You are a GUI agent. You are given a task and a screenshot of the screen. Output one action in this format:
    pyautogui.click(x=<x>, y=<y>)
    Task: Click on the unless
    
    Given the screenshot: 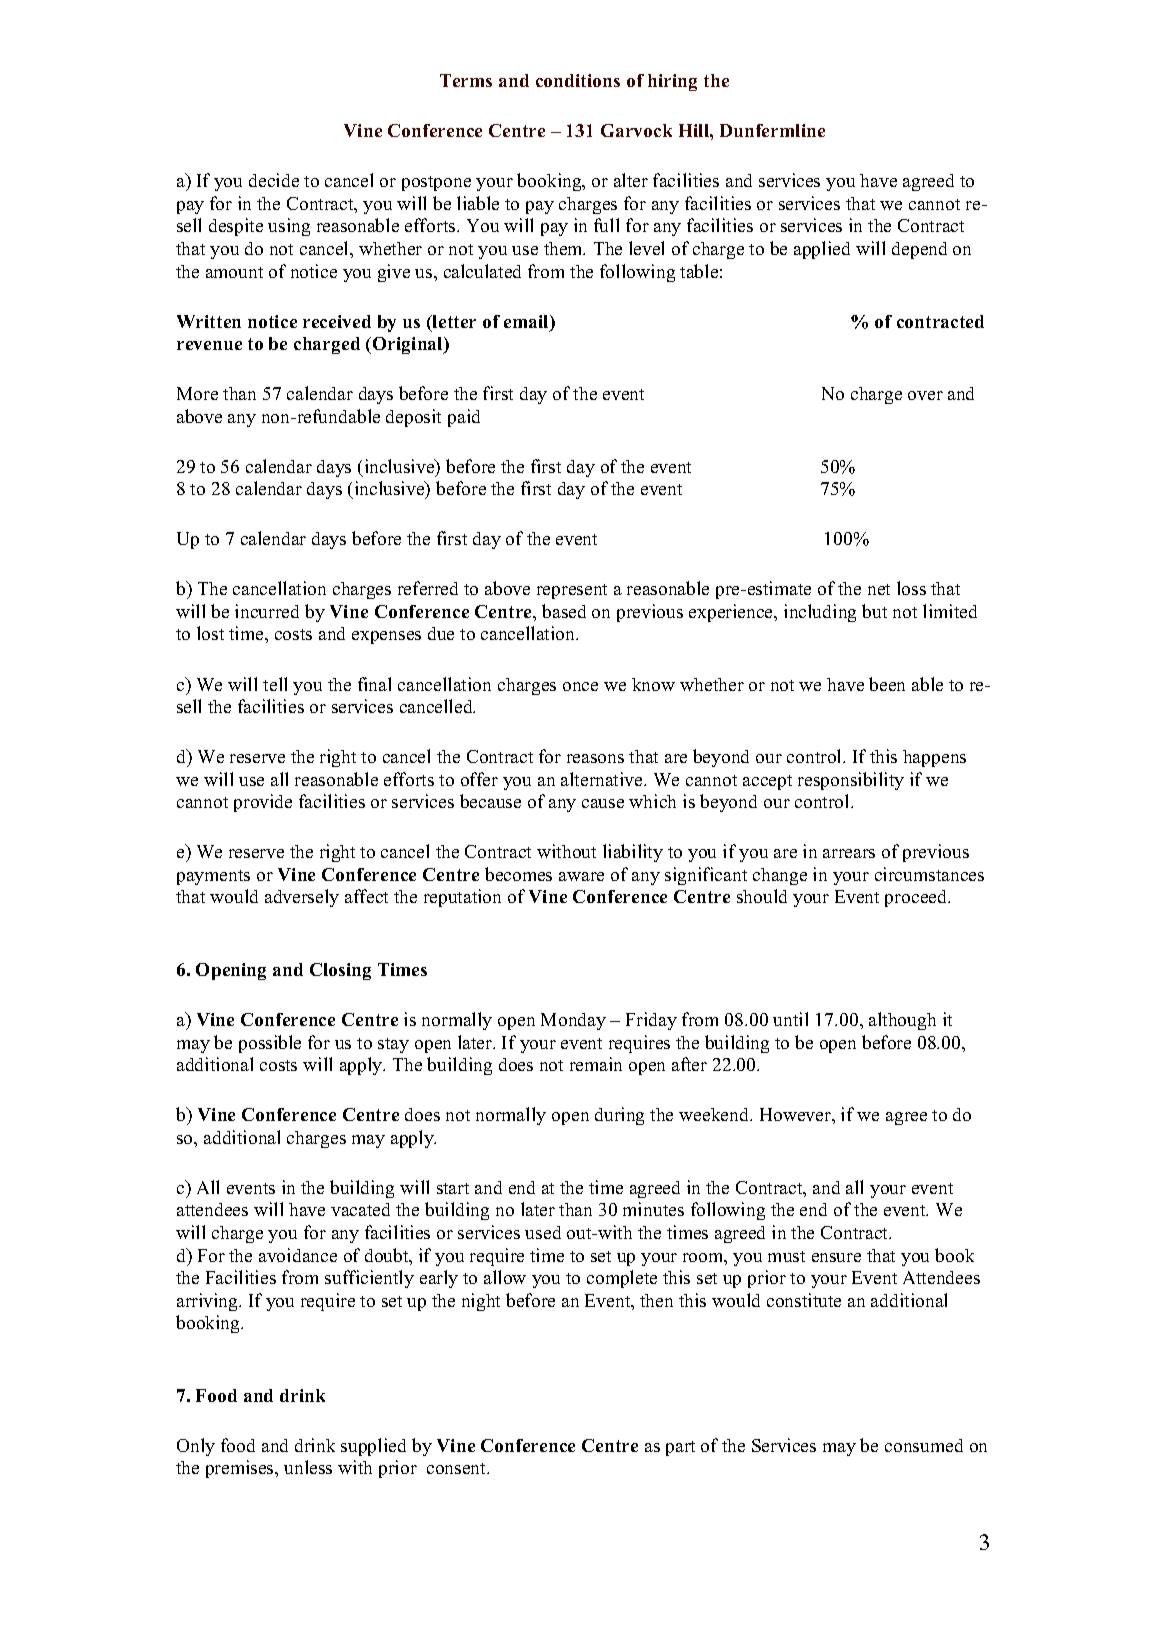 What is the action you would take?
    pyautogui.click(x=308, y=1467)
